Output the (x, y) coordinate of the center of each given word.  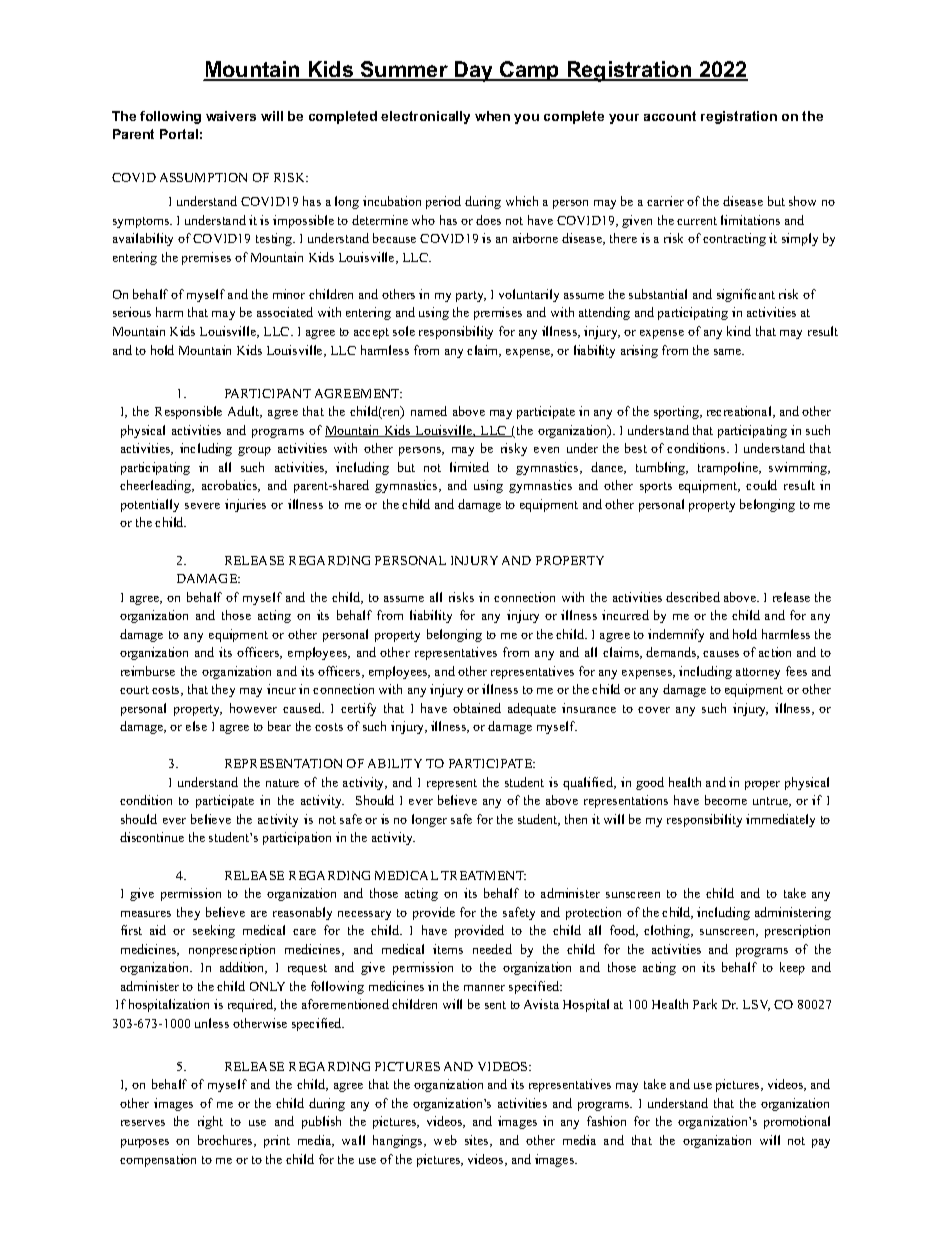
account (670, 116)
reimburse (148, 671)
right (210, 1122)
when (492, 116)
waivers (231, 116)
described (693, 597)
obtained (477, 708)
